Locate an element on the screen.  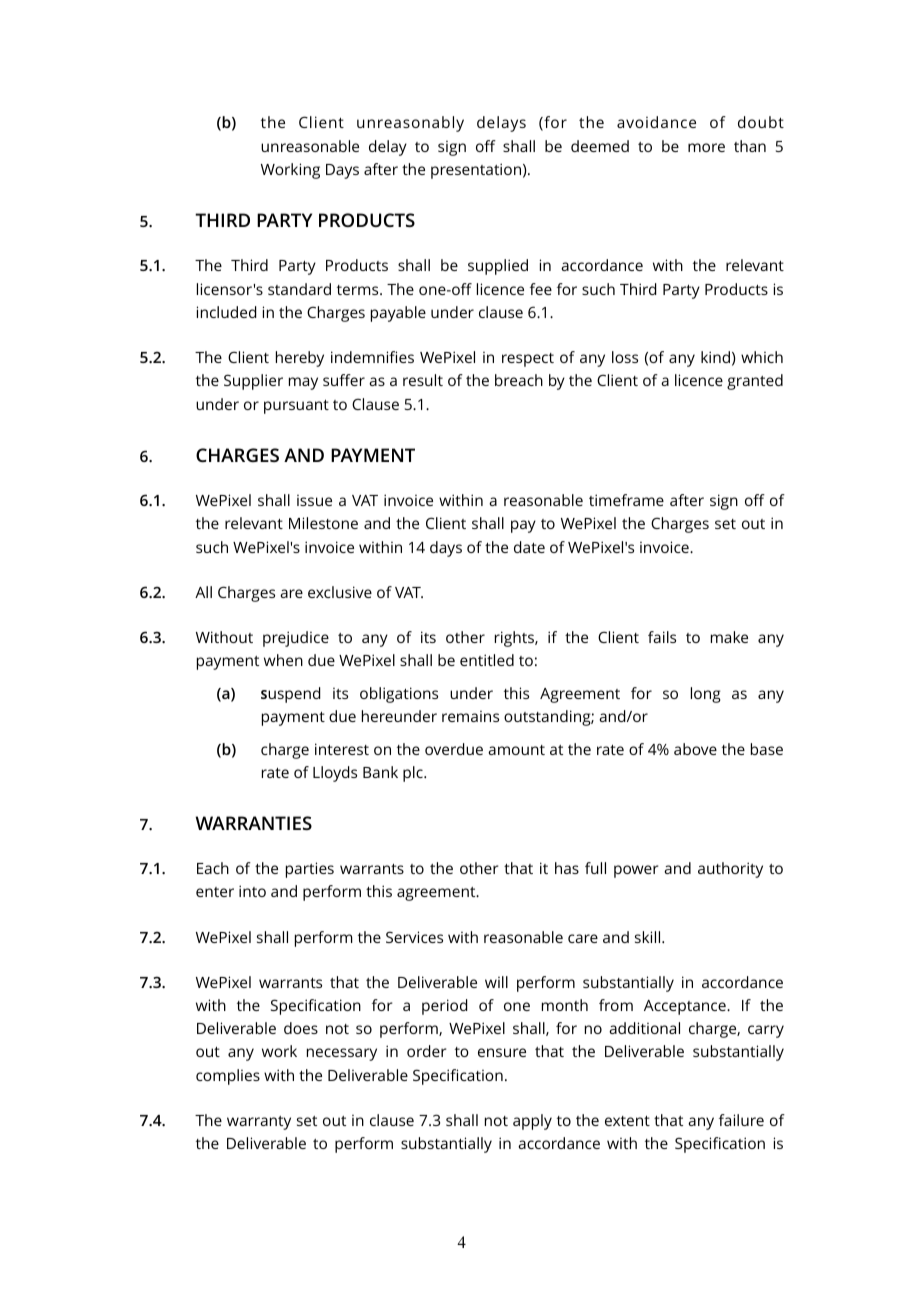
granted is located at coordinates (755, 382).
